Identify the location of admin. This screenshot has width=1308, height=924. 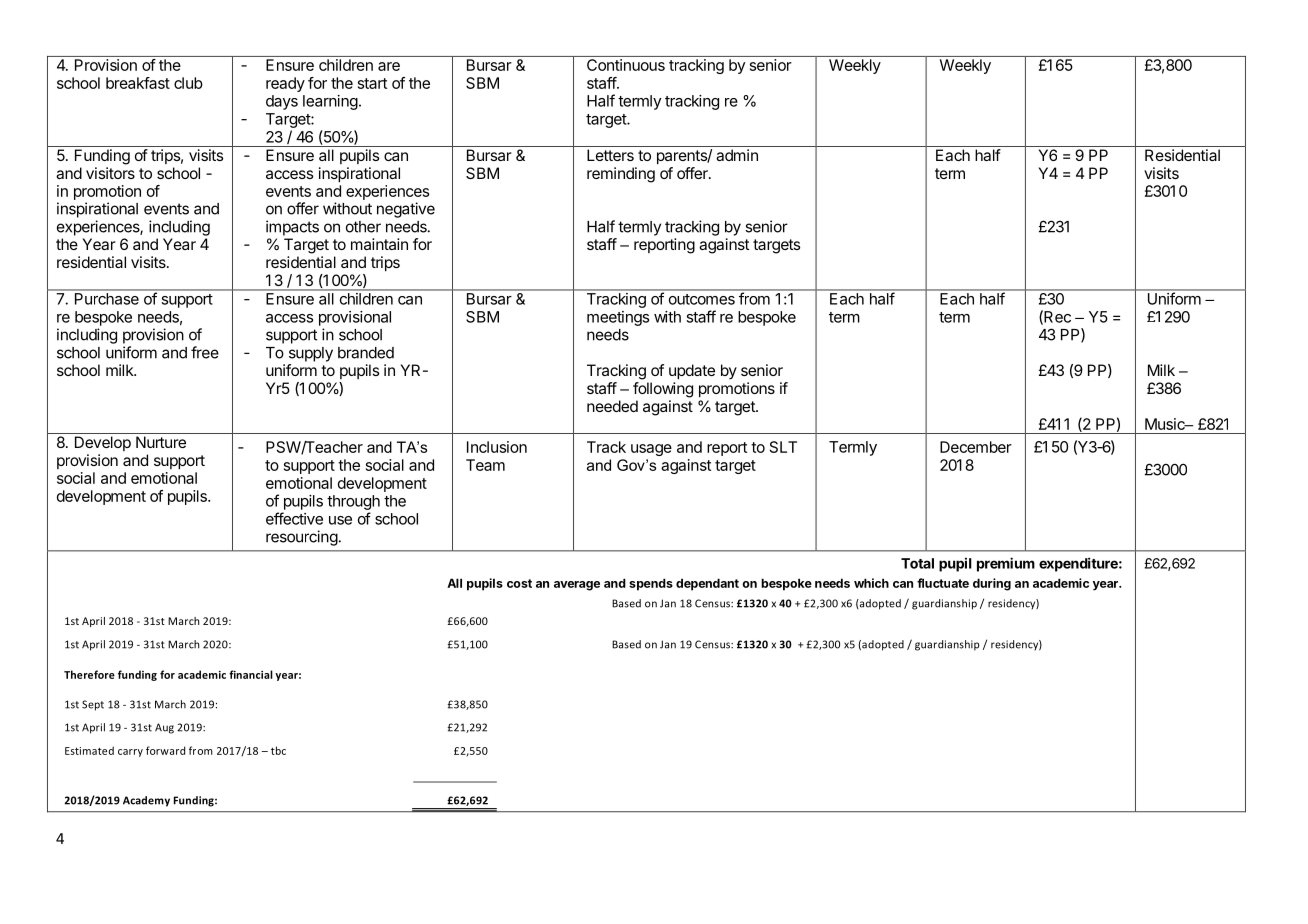
(737, 155).
